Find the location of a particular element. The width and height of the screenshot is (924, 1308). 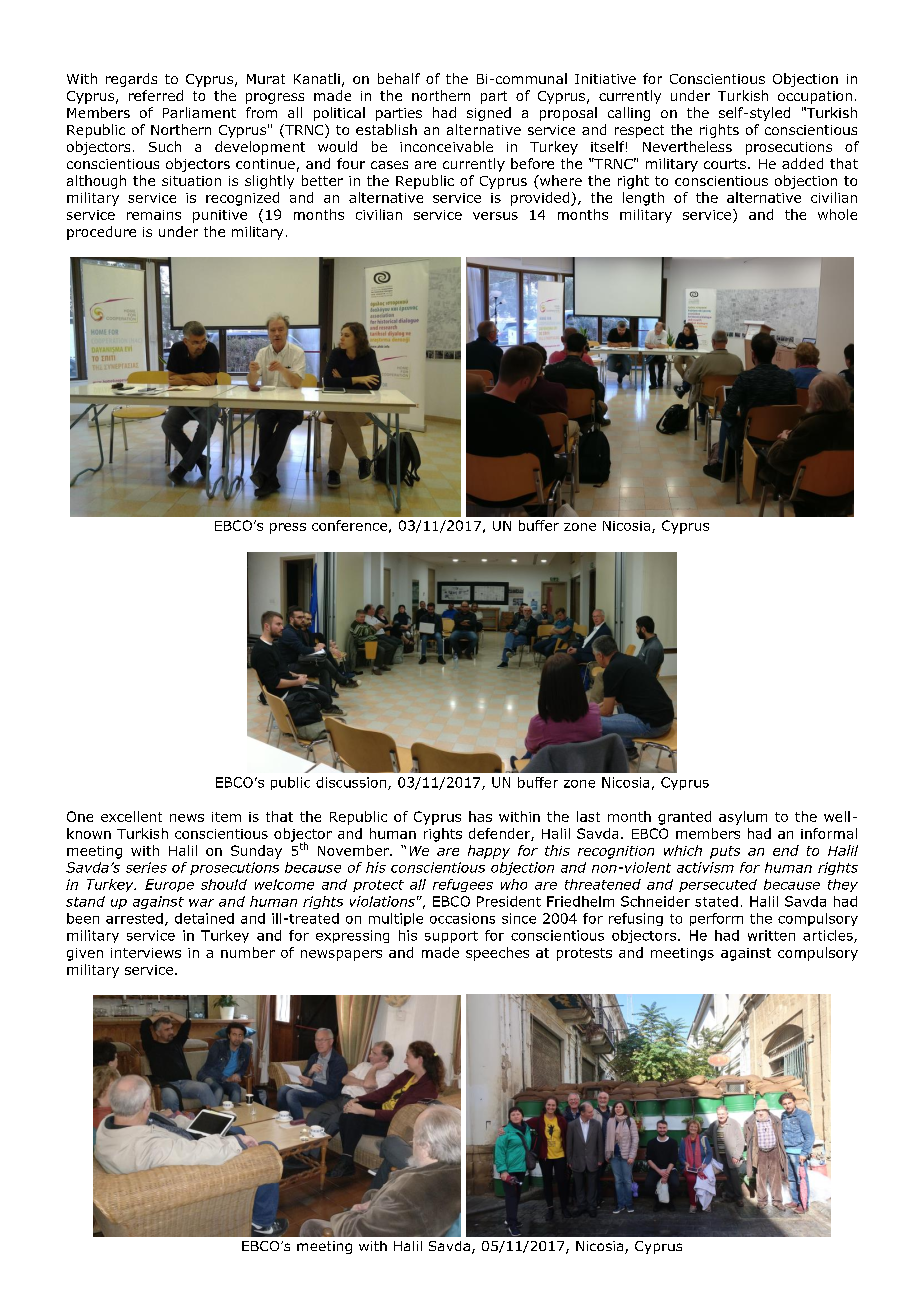

last is located at coordinates (588, 816).
